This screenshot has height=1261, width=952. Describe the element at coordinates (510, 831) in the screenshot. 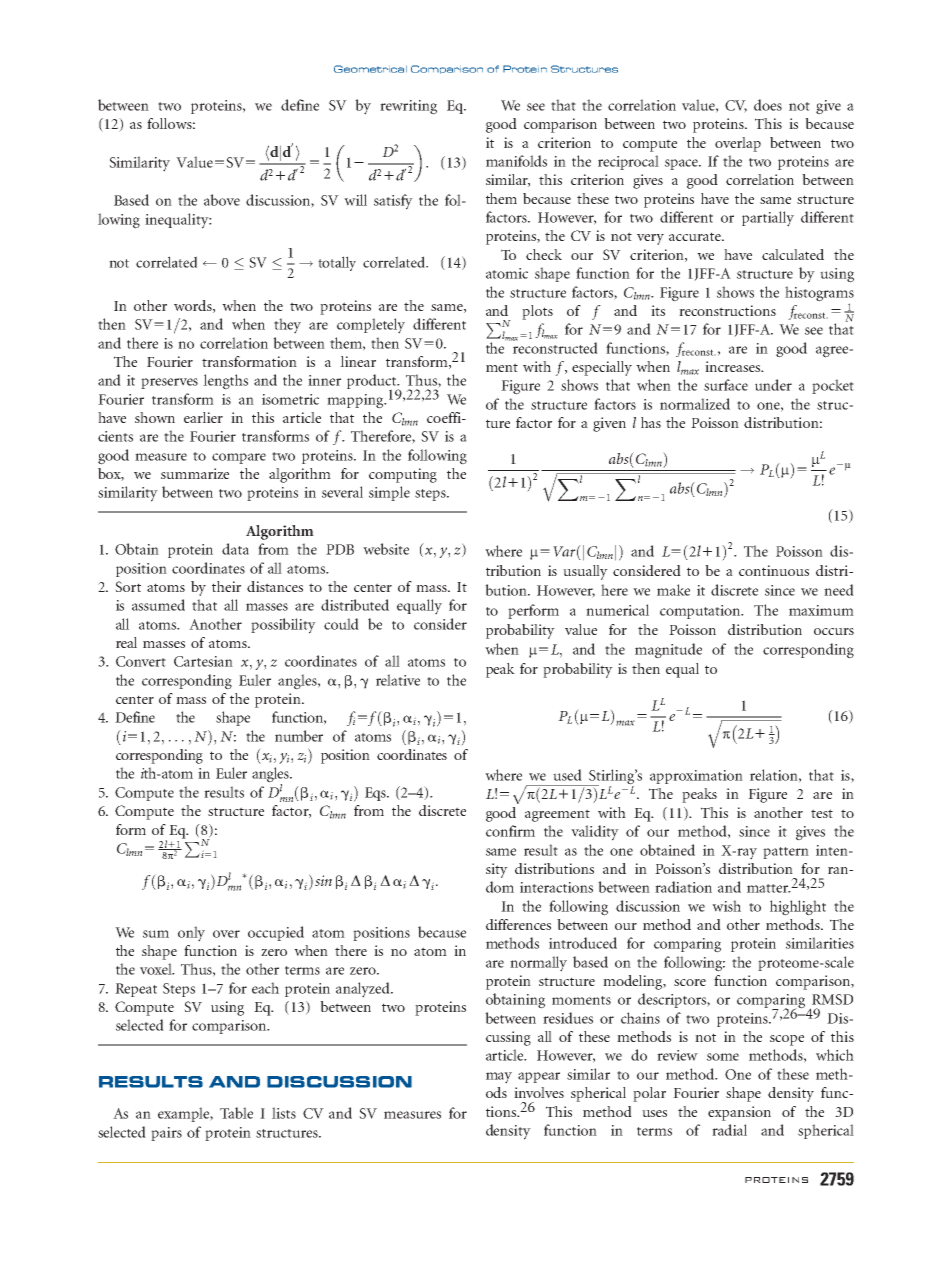

I see `confirm` at that location.
